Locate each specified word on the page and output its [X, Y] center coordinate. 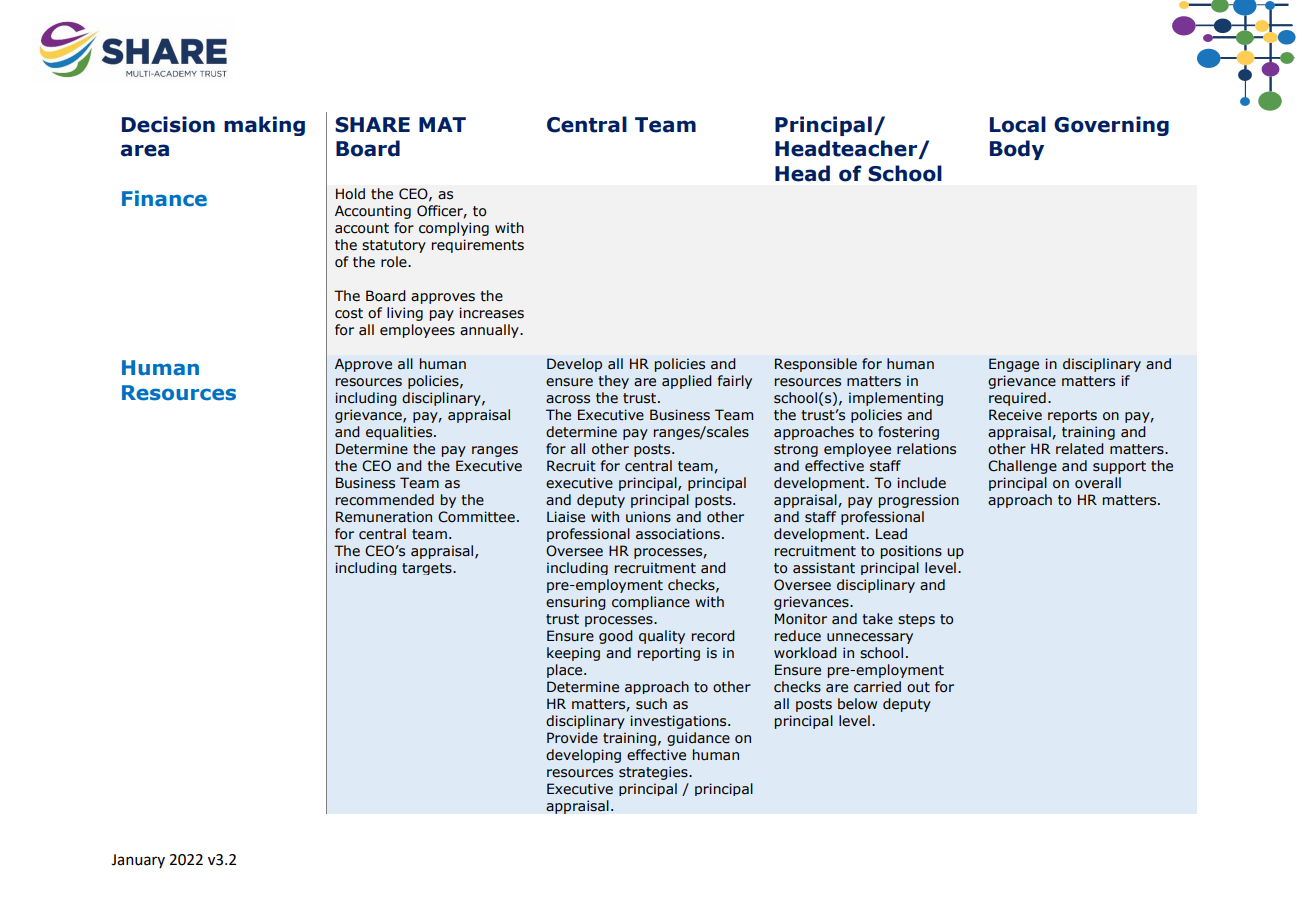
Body [1017, 150]
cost [349, 313]
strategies [654, 773]
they [613, 382]
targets [428, 569]
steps [916, 620]
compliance [651, 603]
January [138, 861]
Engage [1014, 365]
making [264, 126]
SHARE [372, 125]
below [857, 704]
